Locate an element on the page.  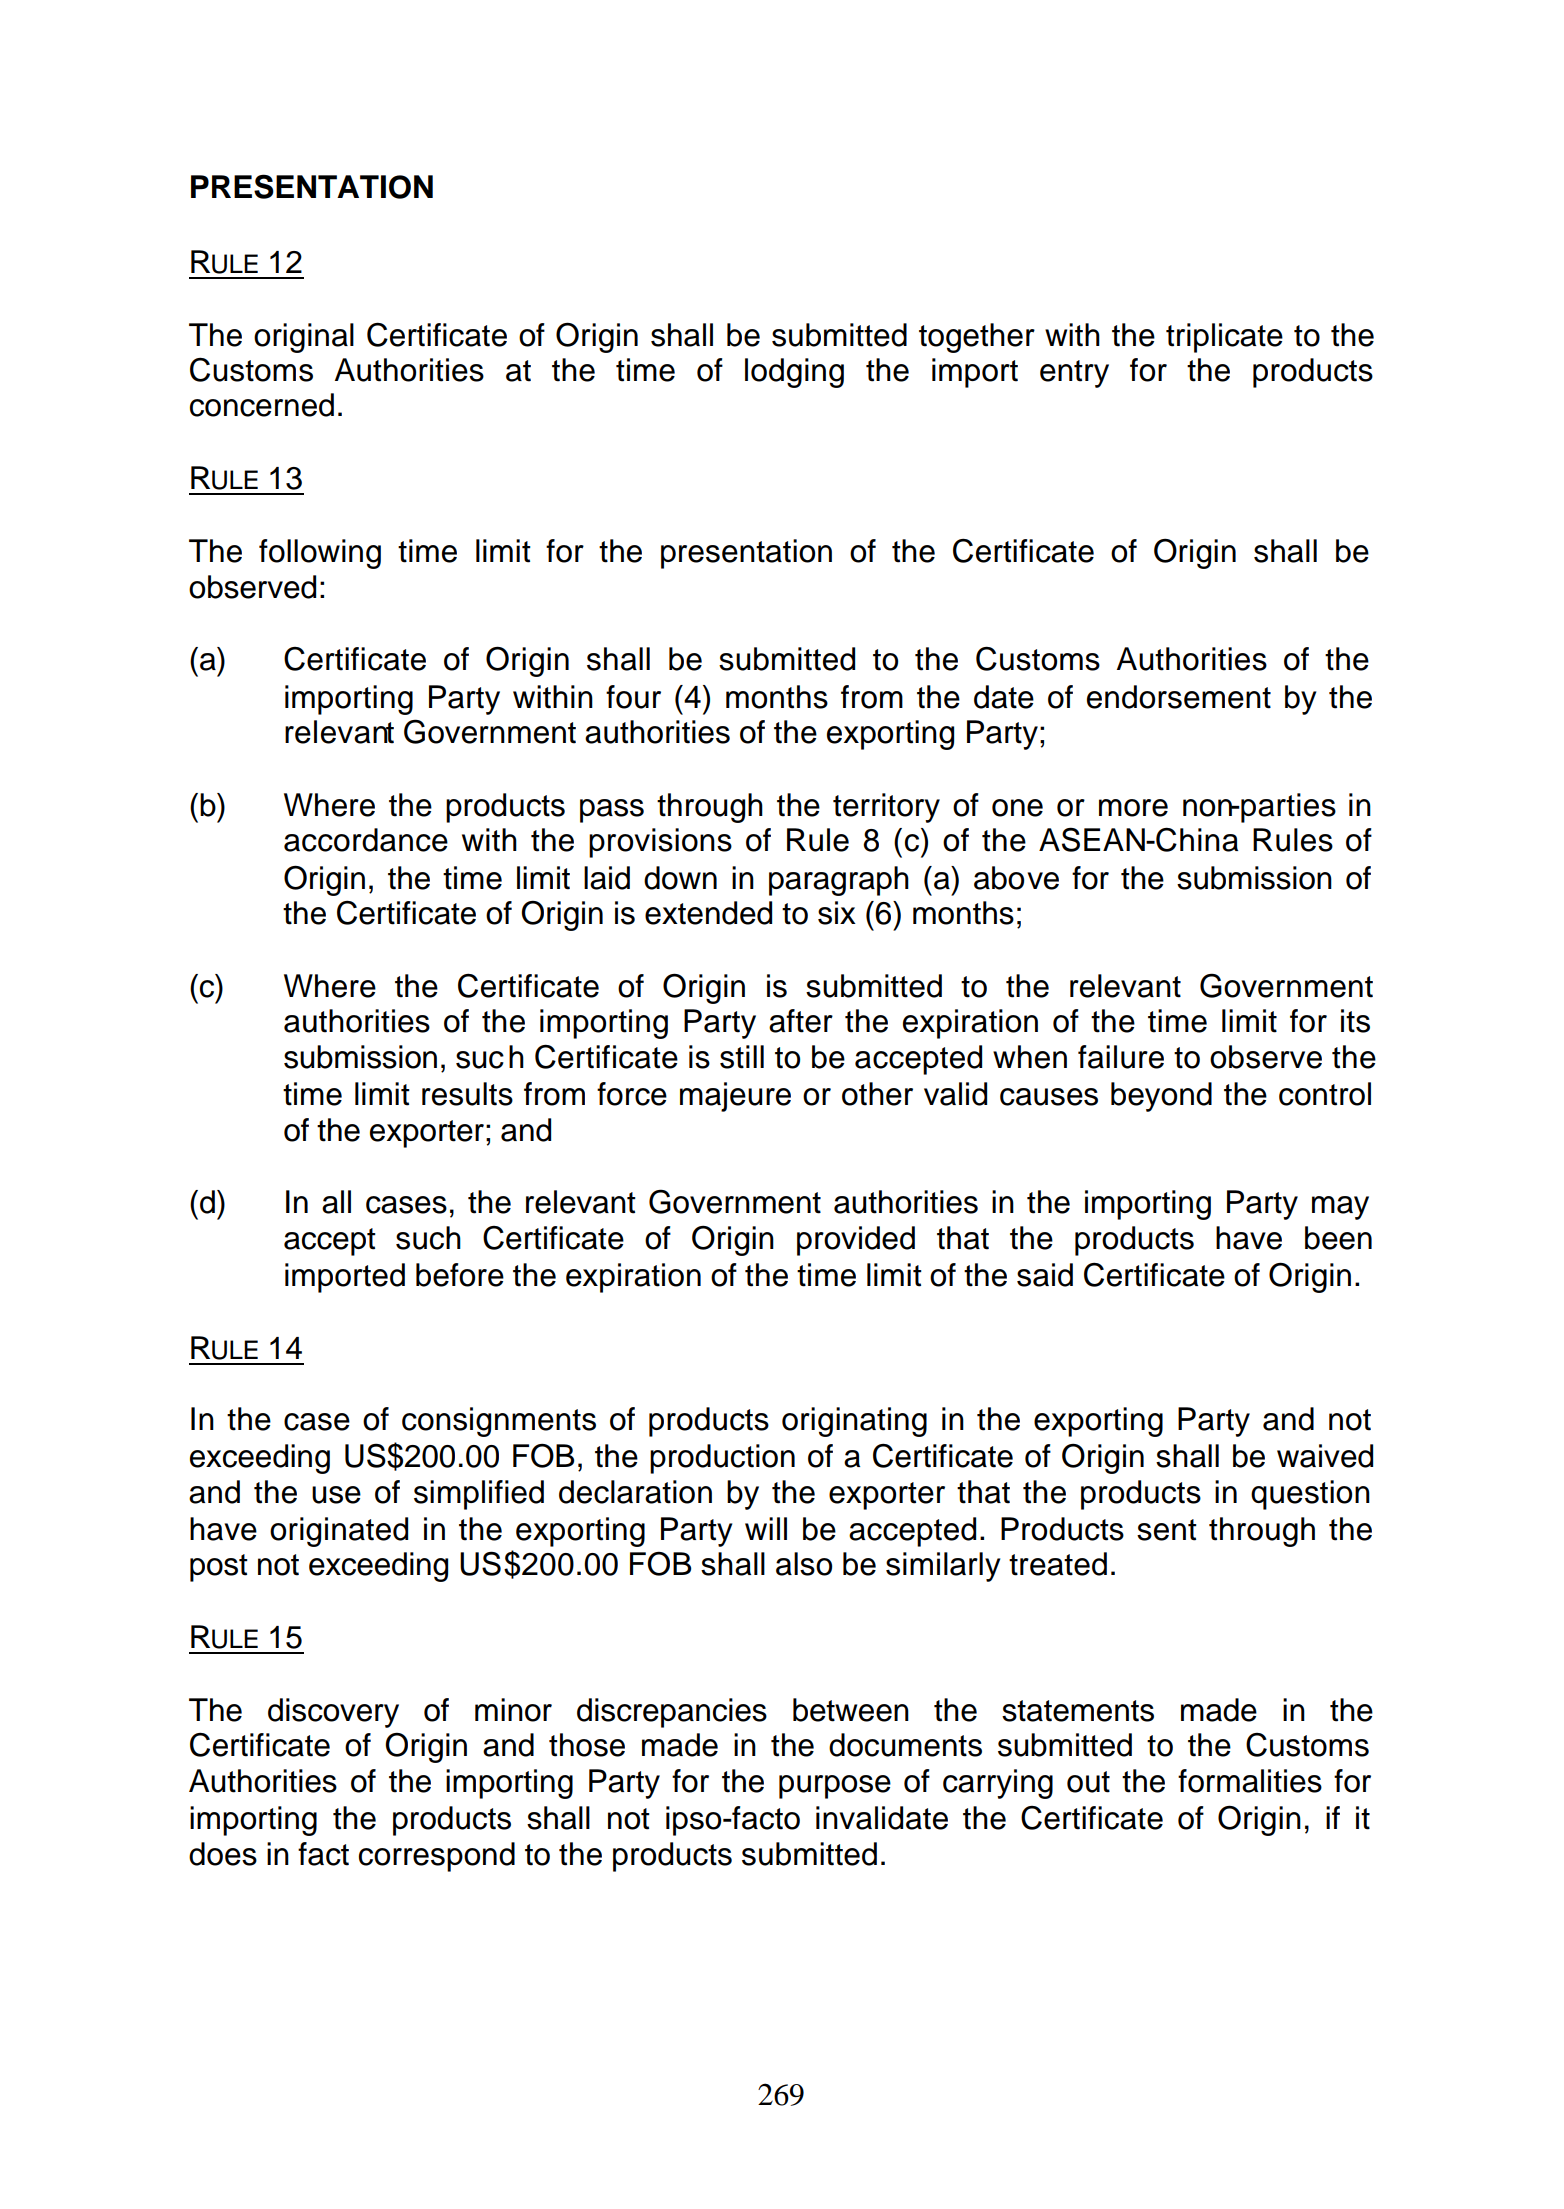
before is located at coordinates (460, 1275).
